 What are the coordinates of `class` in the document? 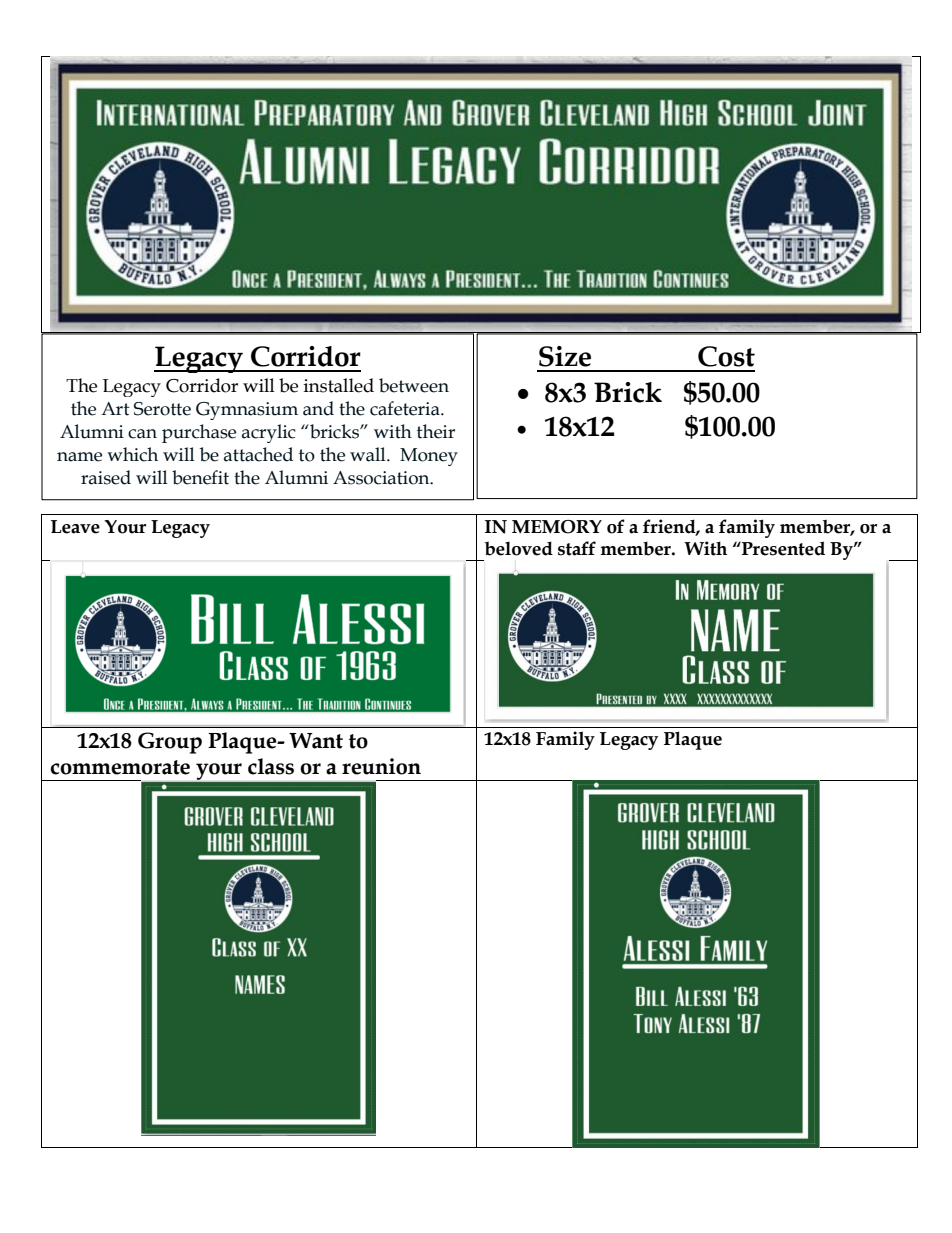 It's located at (271, 766).
